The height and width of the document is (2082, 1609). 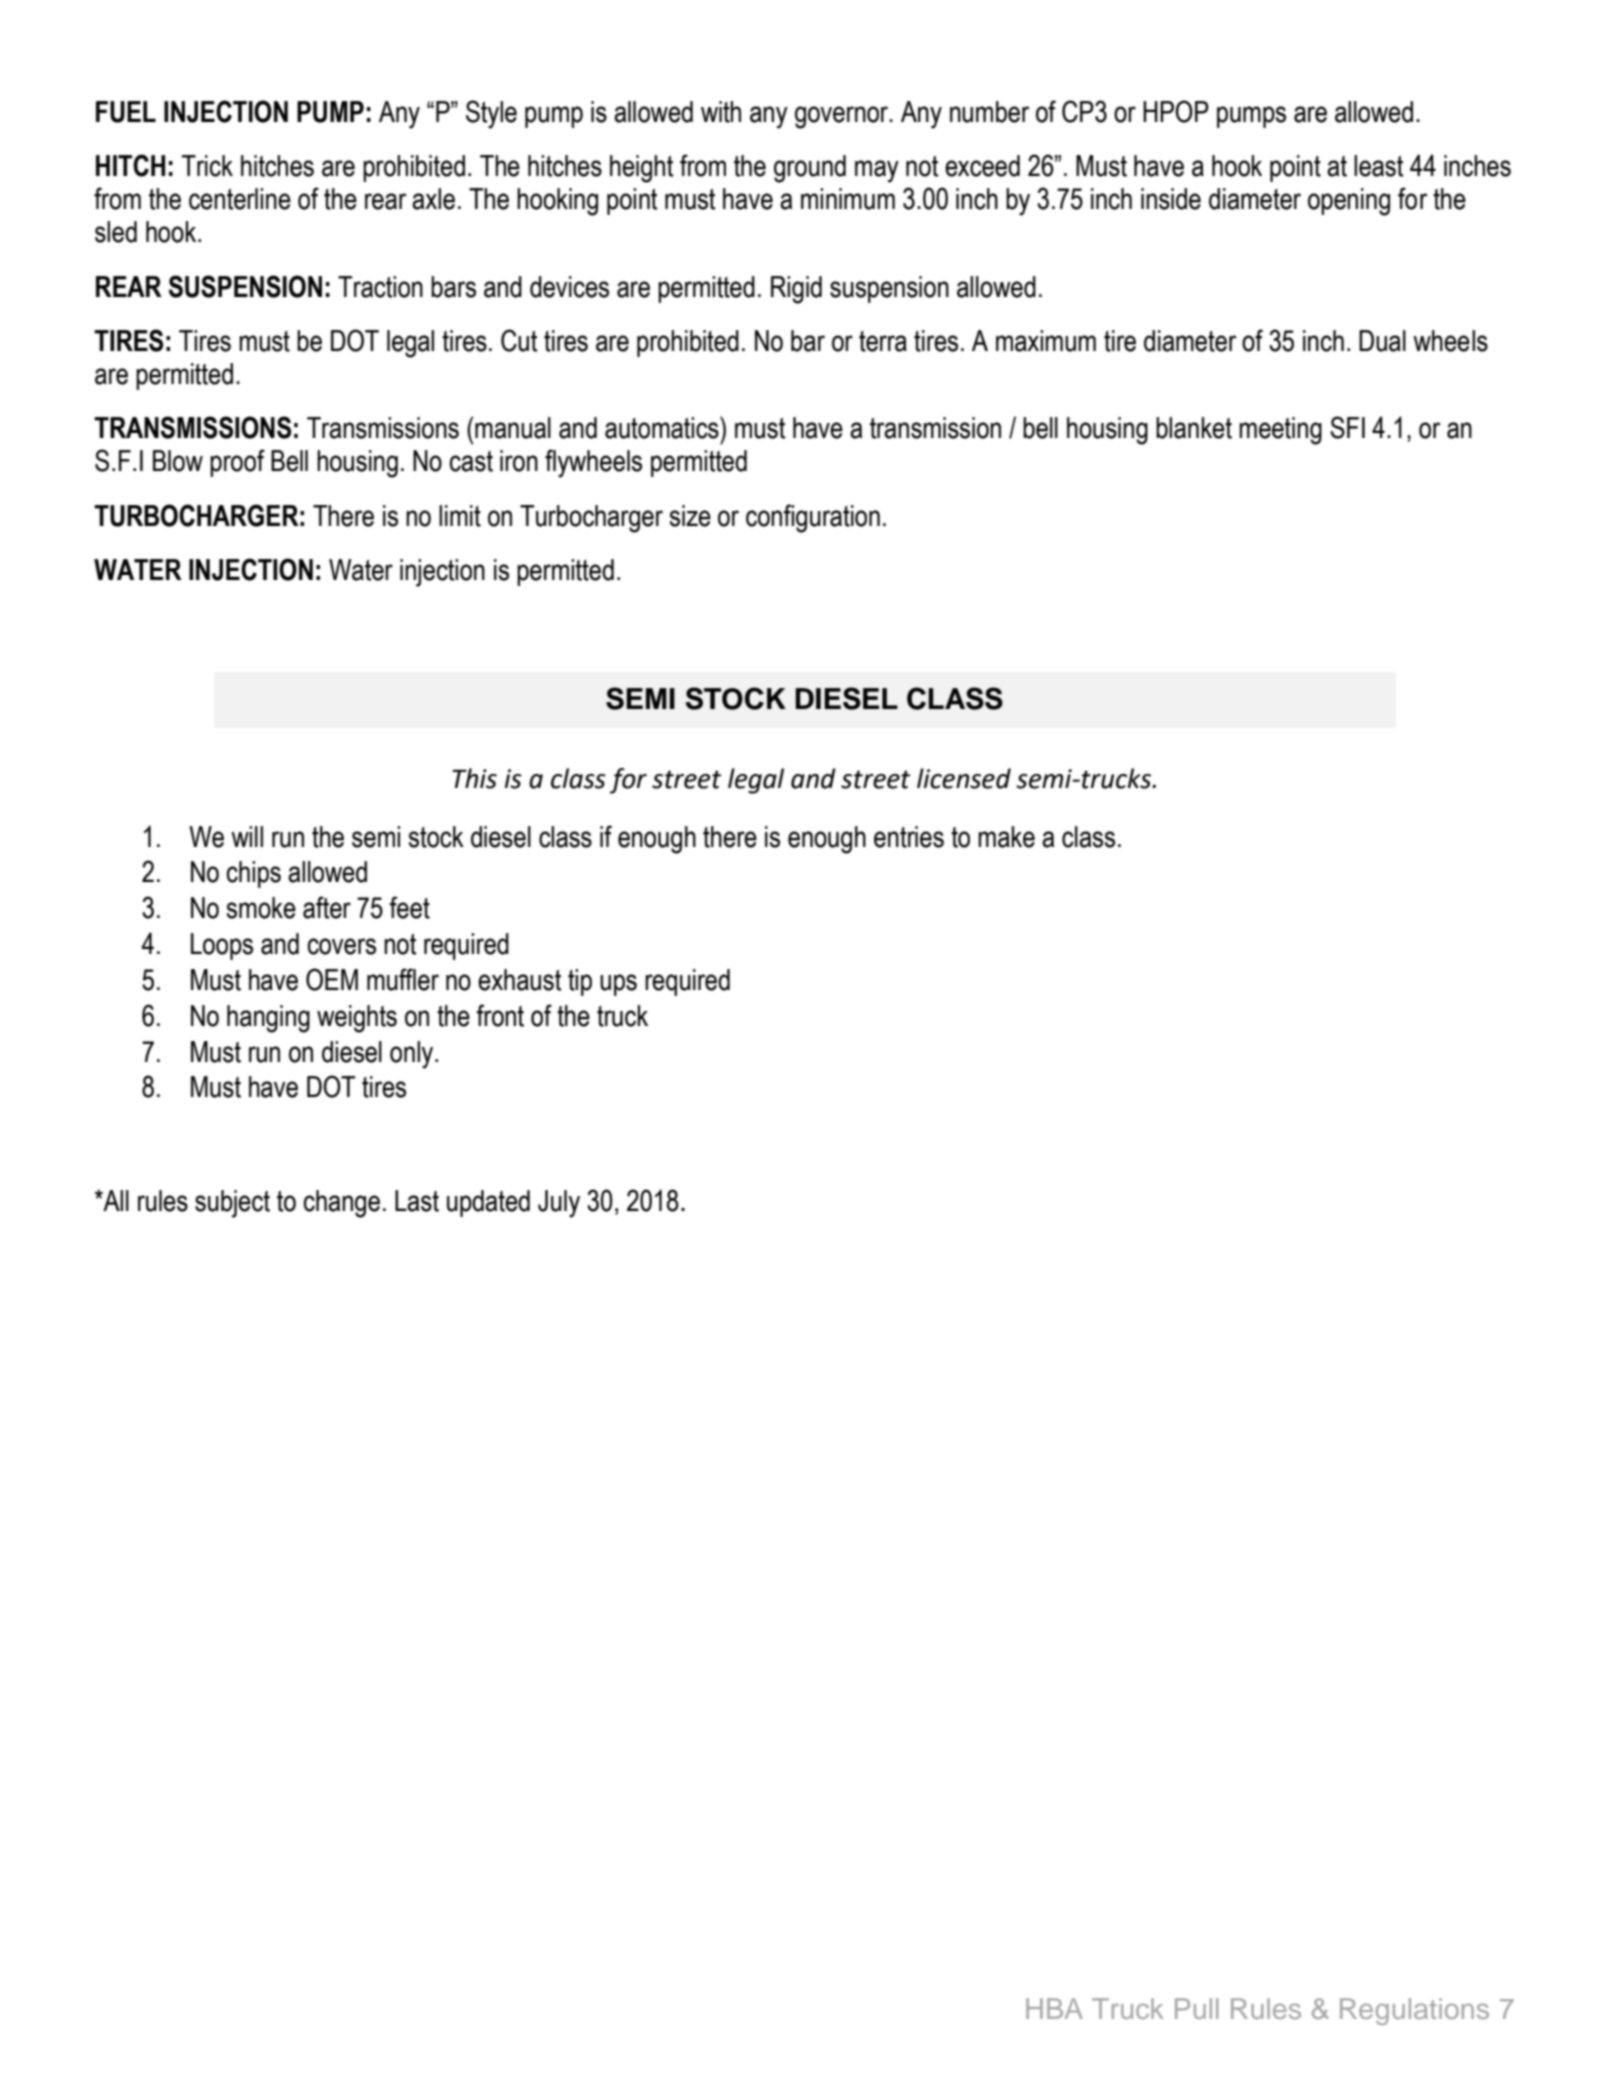 What do you see at coordinates (810, 169) in the document?
I see `ground` at bounding box center [810, 169].
